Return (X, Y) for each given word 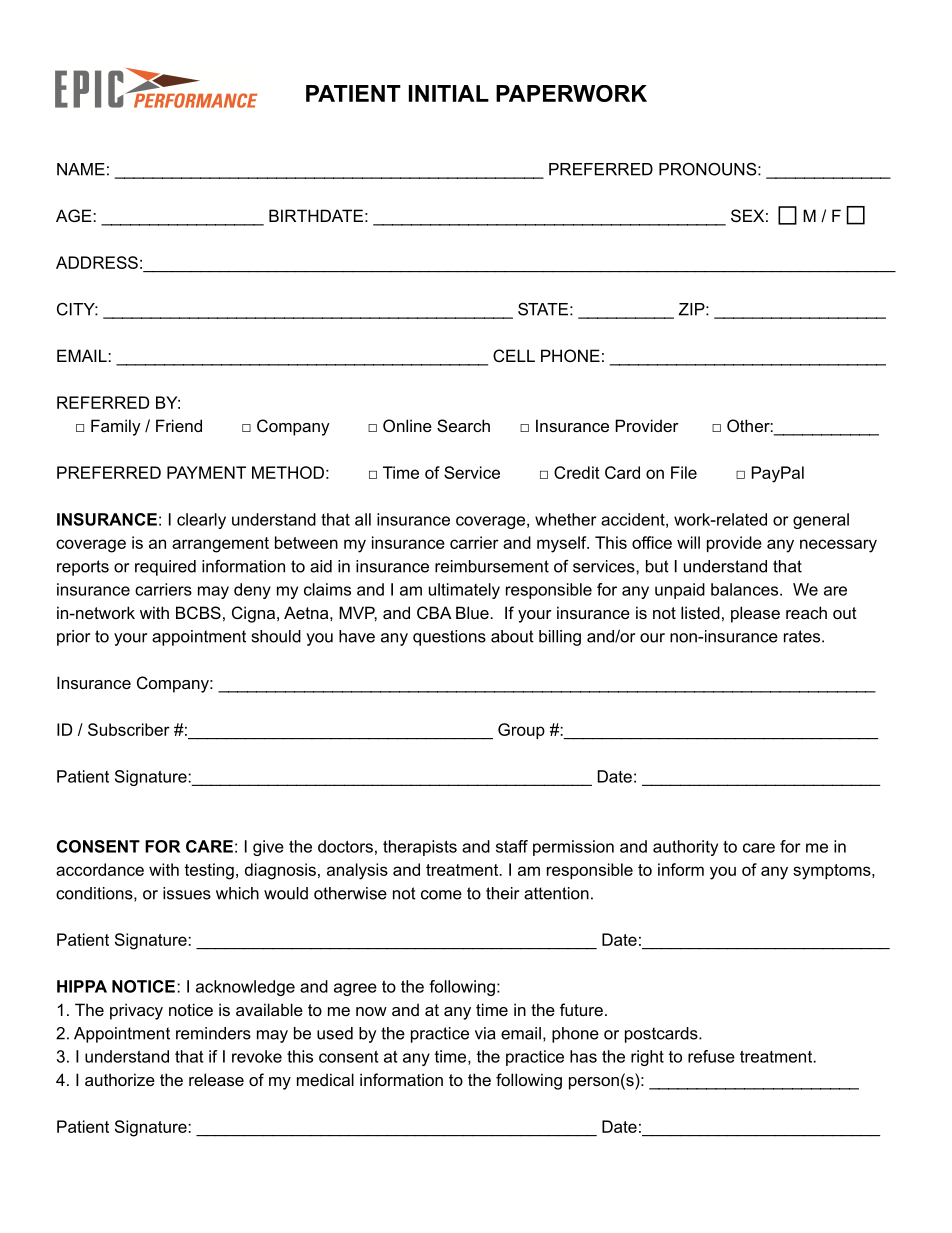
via (485, 1033)
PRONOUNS (708, 169)
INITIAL (449, 93)
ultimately (464, 591)
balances (744, 589)
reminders (213, 1033)
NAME (81, 169)
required (165, 568)
